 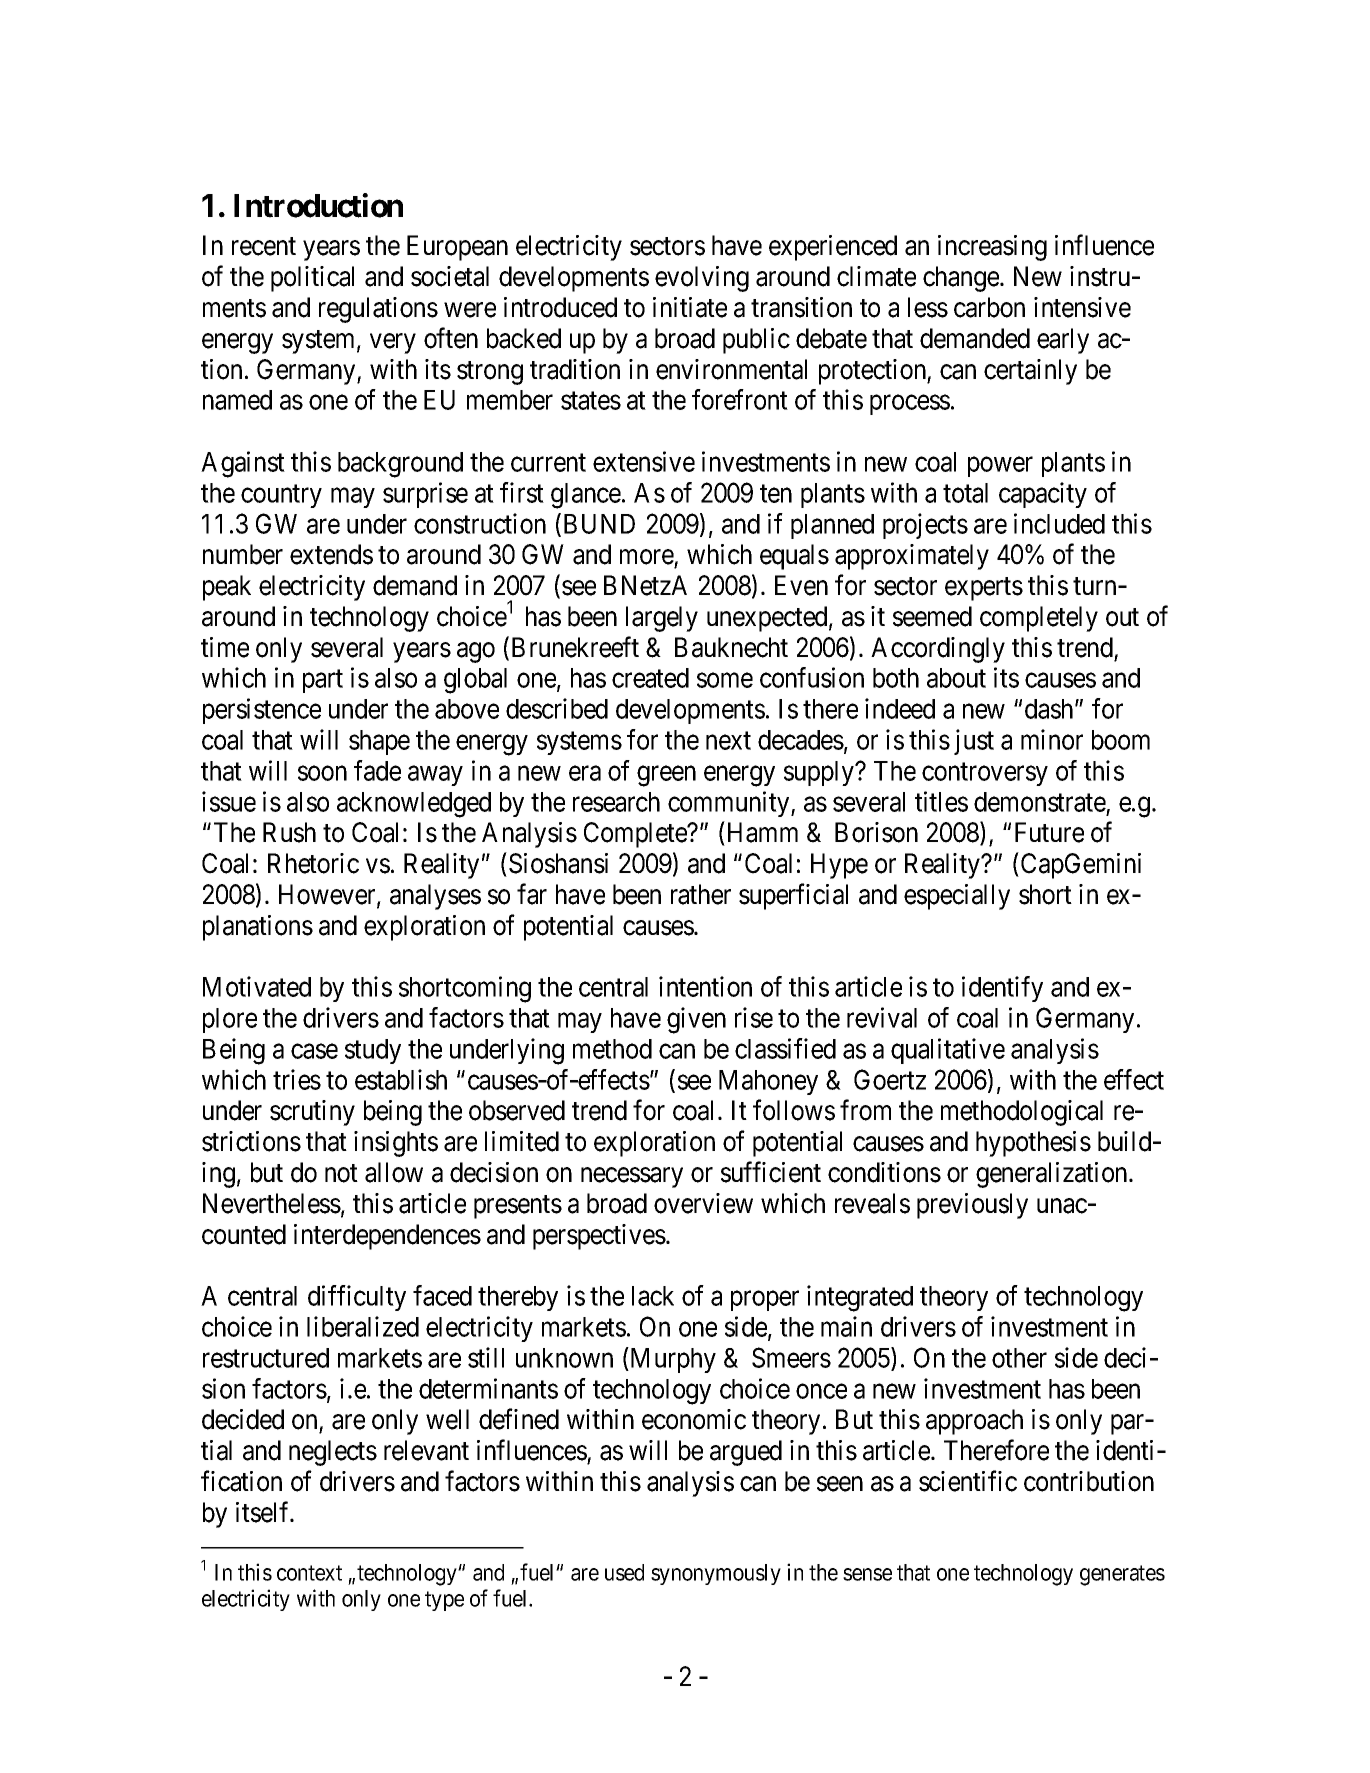 What do you see at coordinates (309, 1573) in the document?
I see `context` at bounding box center [309, 1573].
